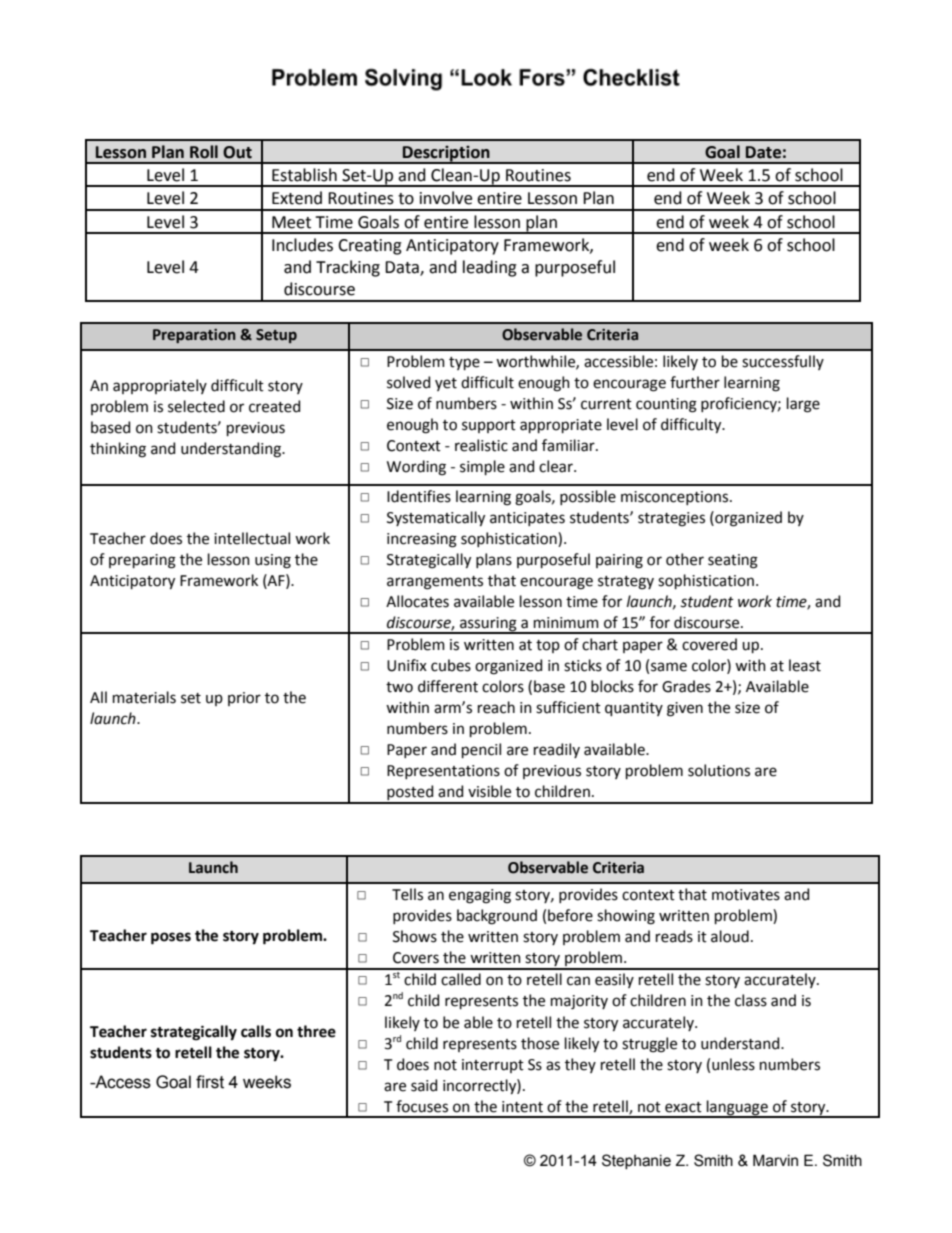 Image resolution: width=952 pixels, height=1233 pixels. I want to click on involve, so click(446, 198).
